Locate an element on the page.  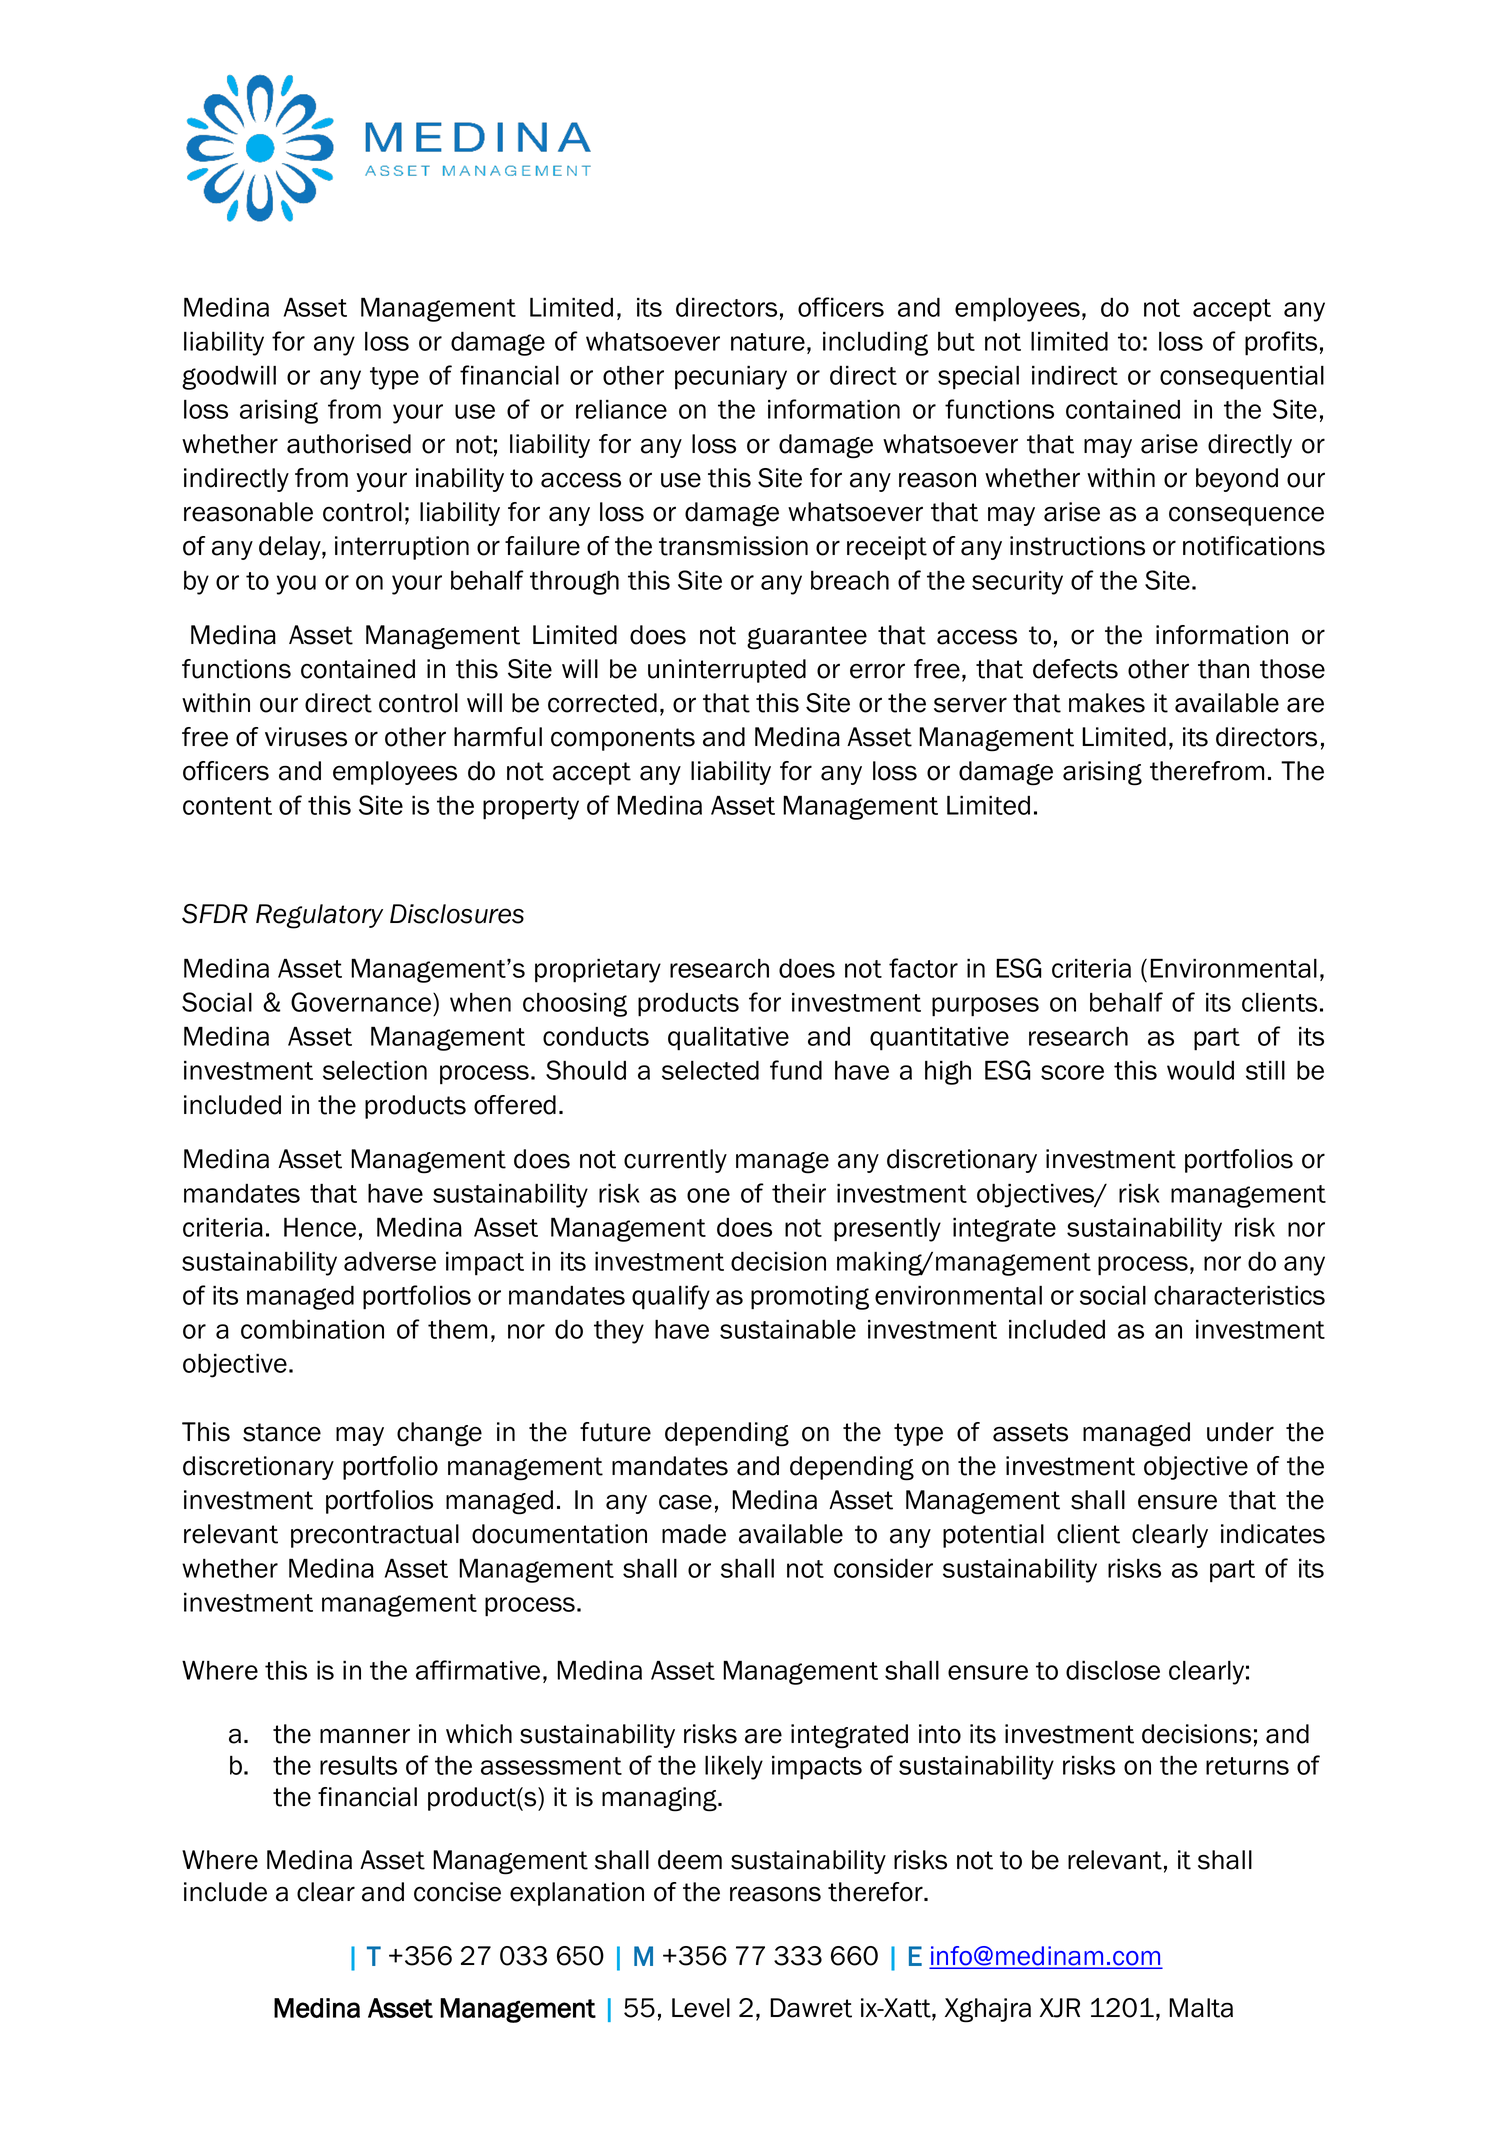
concise is located at coordinates (457, 1892).
